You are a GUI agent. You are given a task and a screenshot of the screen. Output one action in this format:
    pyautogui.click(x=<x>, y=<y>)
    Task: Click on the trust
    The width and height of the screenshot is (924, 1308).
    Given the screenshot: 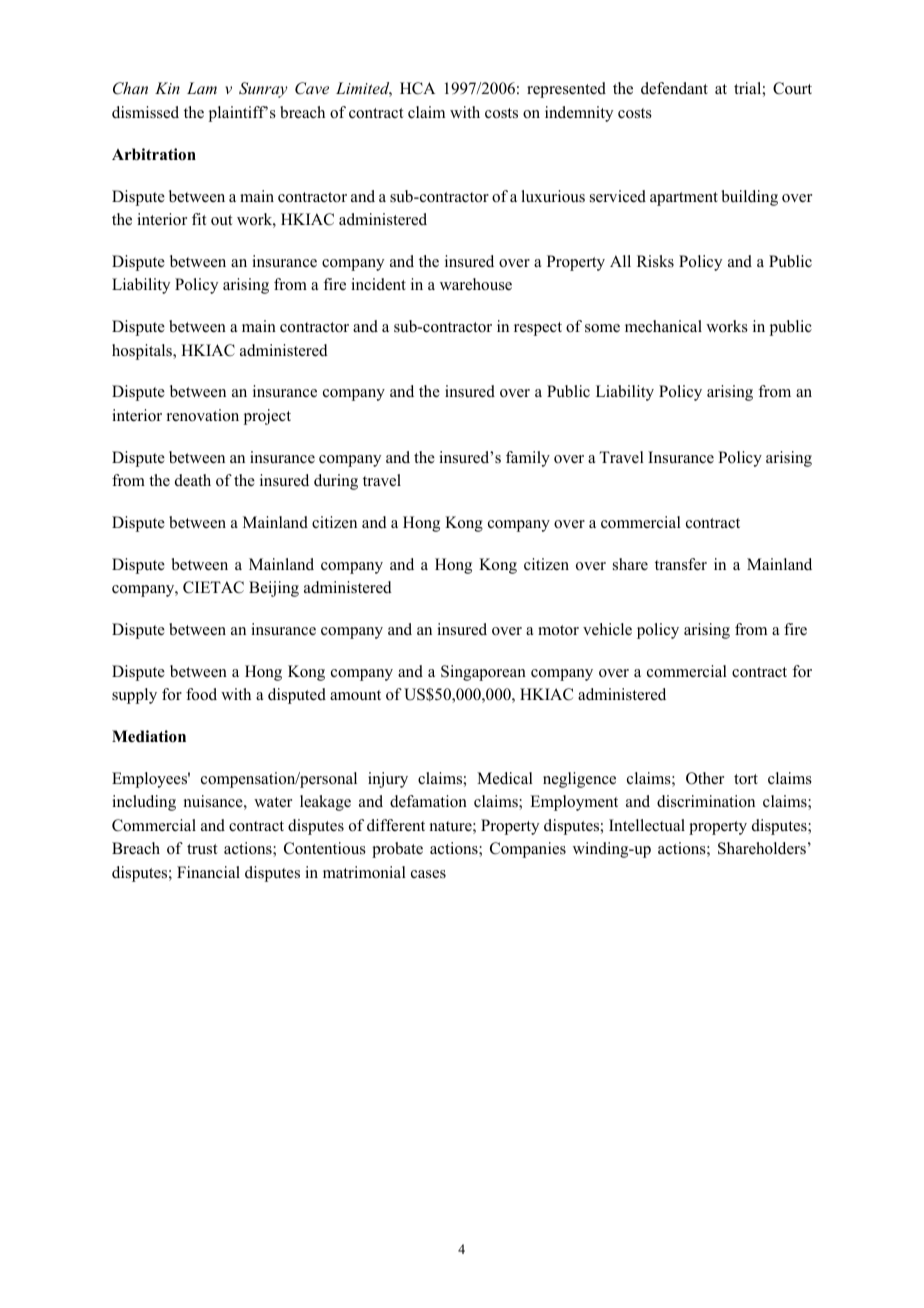 What is the action you would take?
    pyautogui.click(x=202, y=849)
